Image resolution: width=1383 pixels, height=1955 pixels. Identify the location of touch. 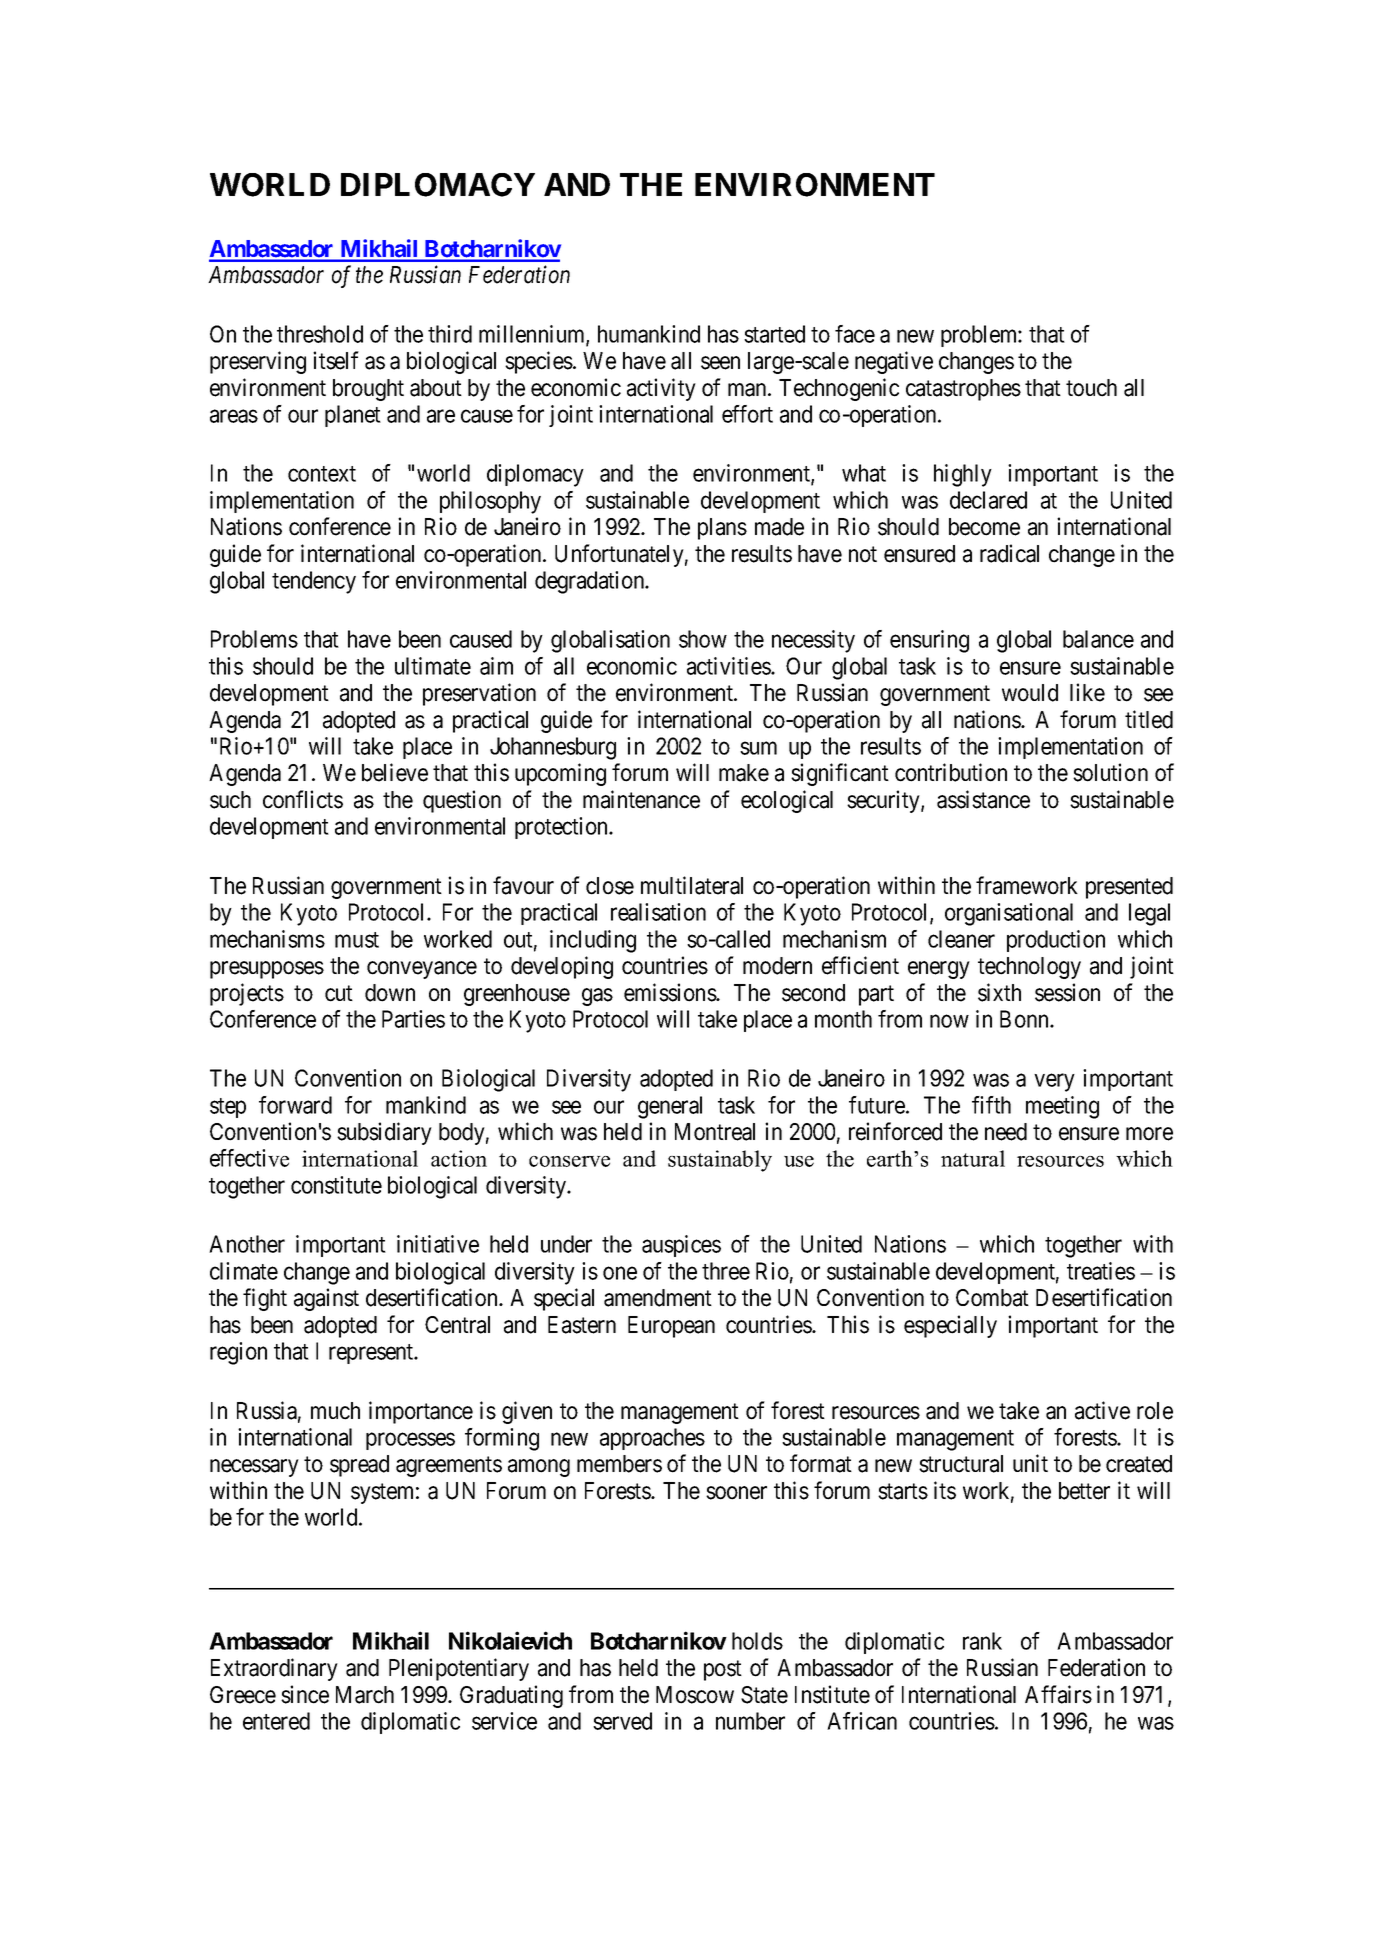
(1091, 388).
